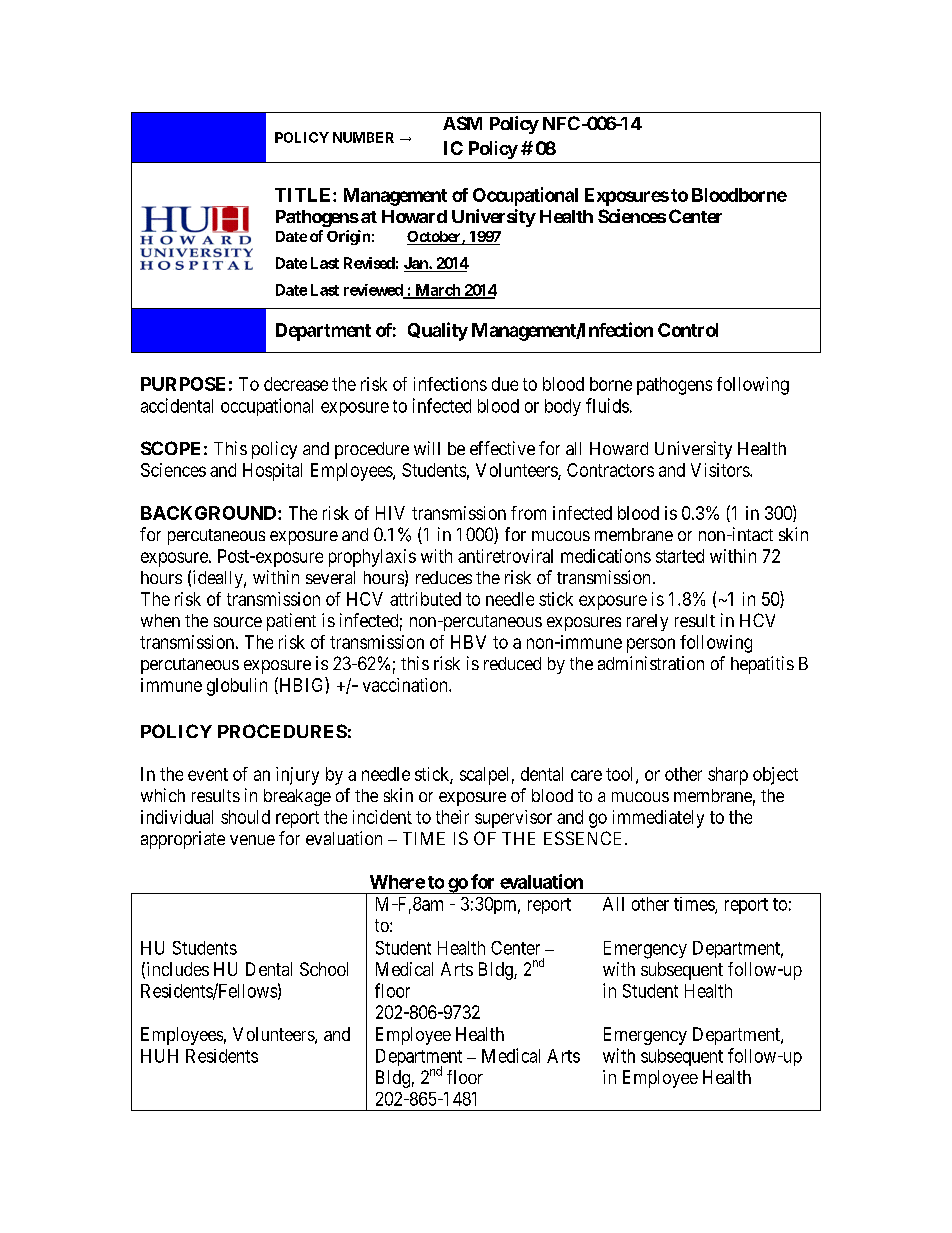 Image resolution: width=952 pixels, height=1233 pixels. I want to click on started, so click(680, 556).
